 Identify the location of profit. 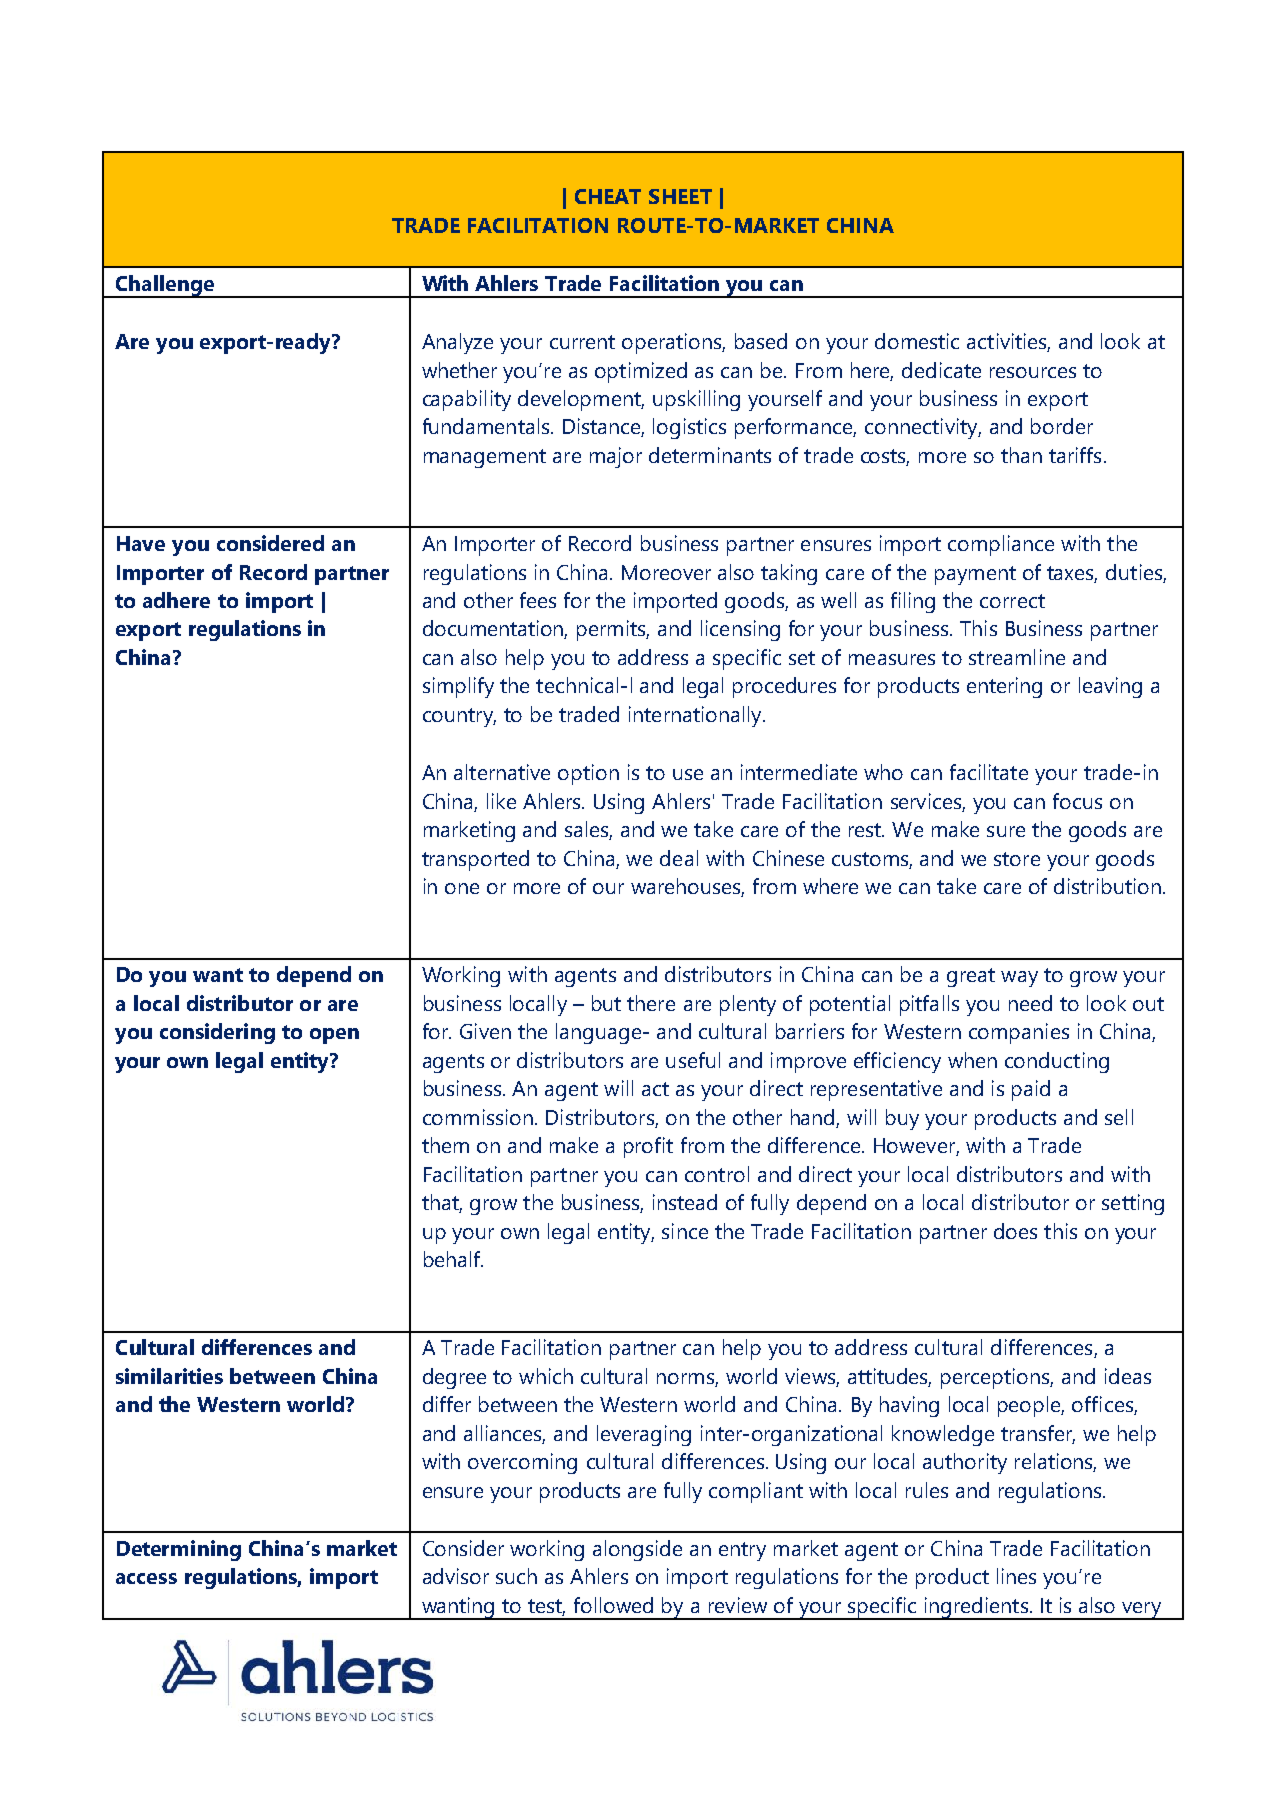
(648, 1147).
